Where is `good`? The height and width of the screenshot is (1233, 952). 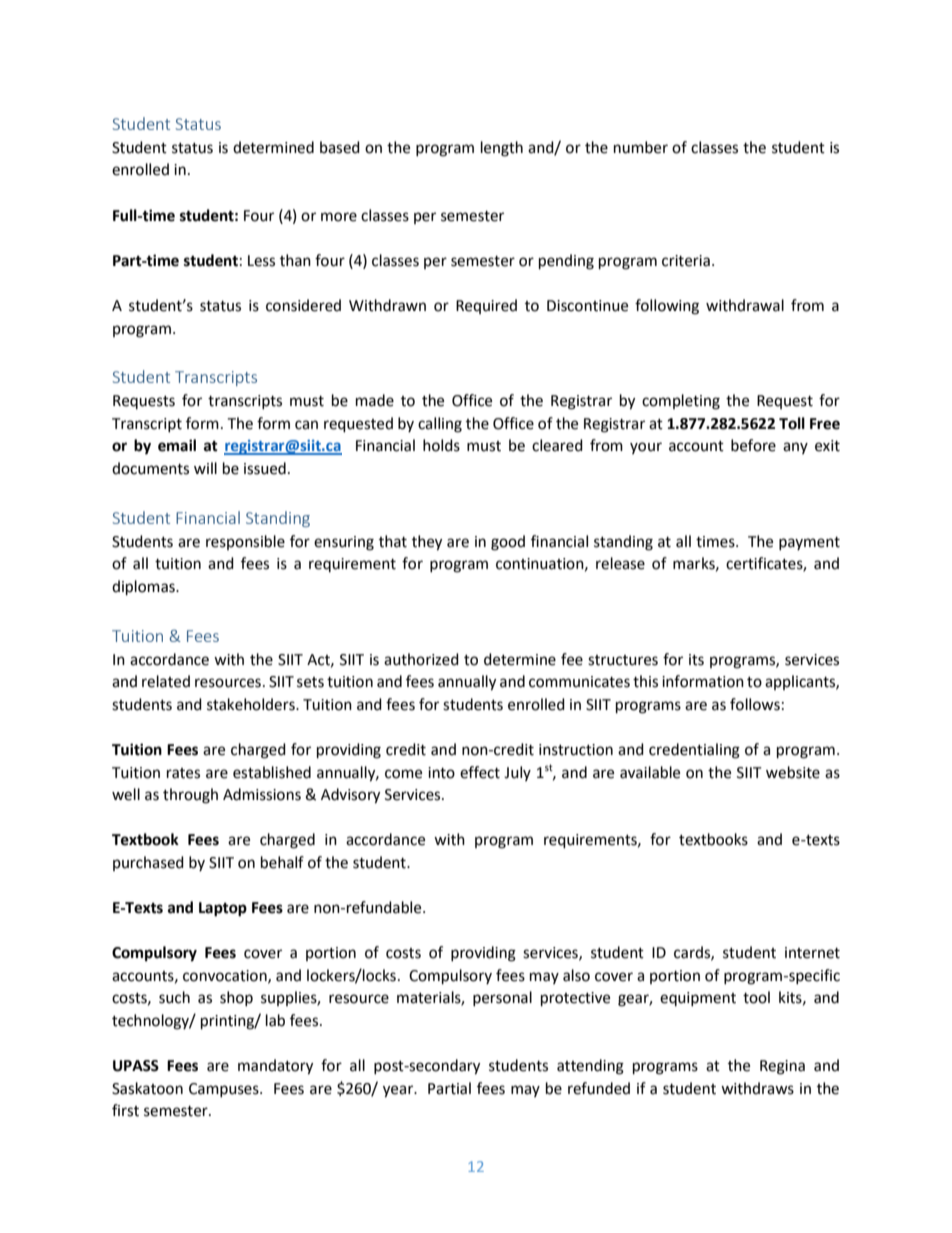
good is located at coordinates (508, 543).
